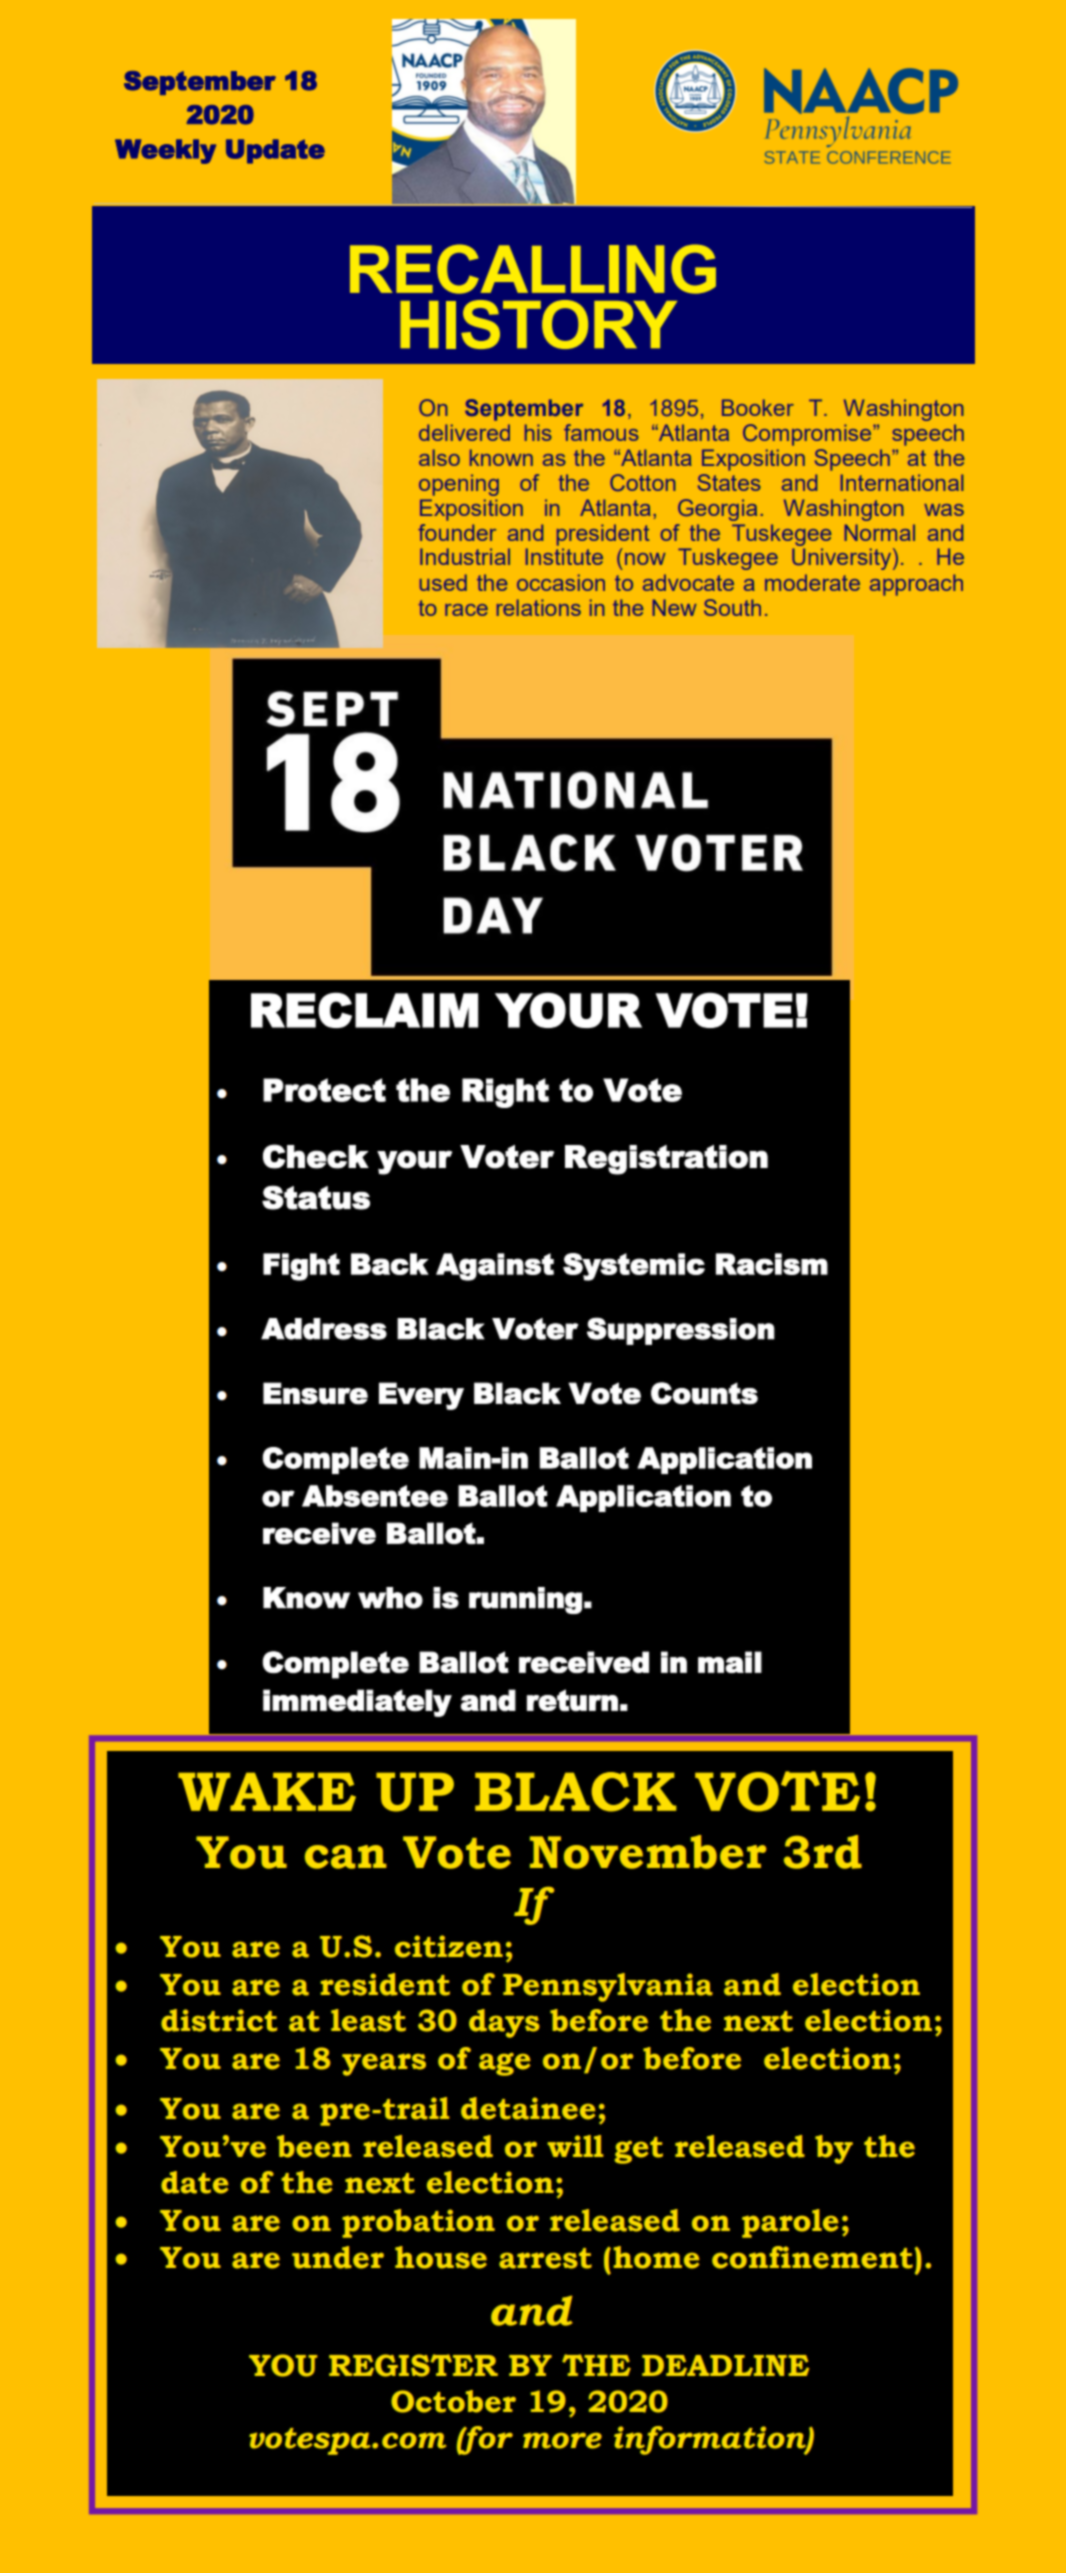  I want to click on mail, so click(730, 1662).
